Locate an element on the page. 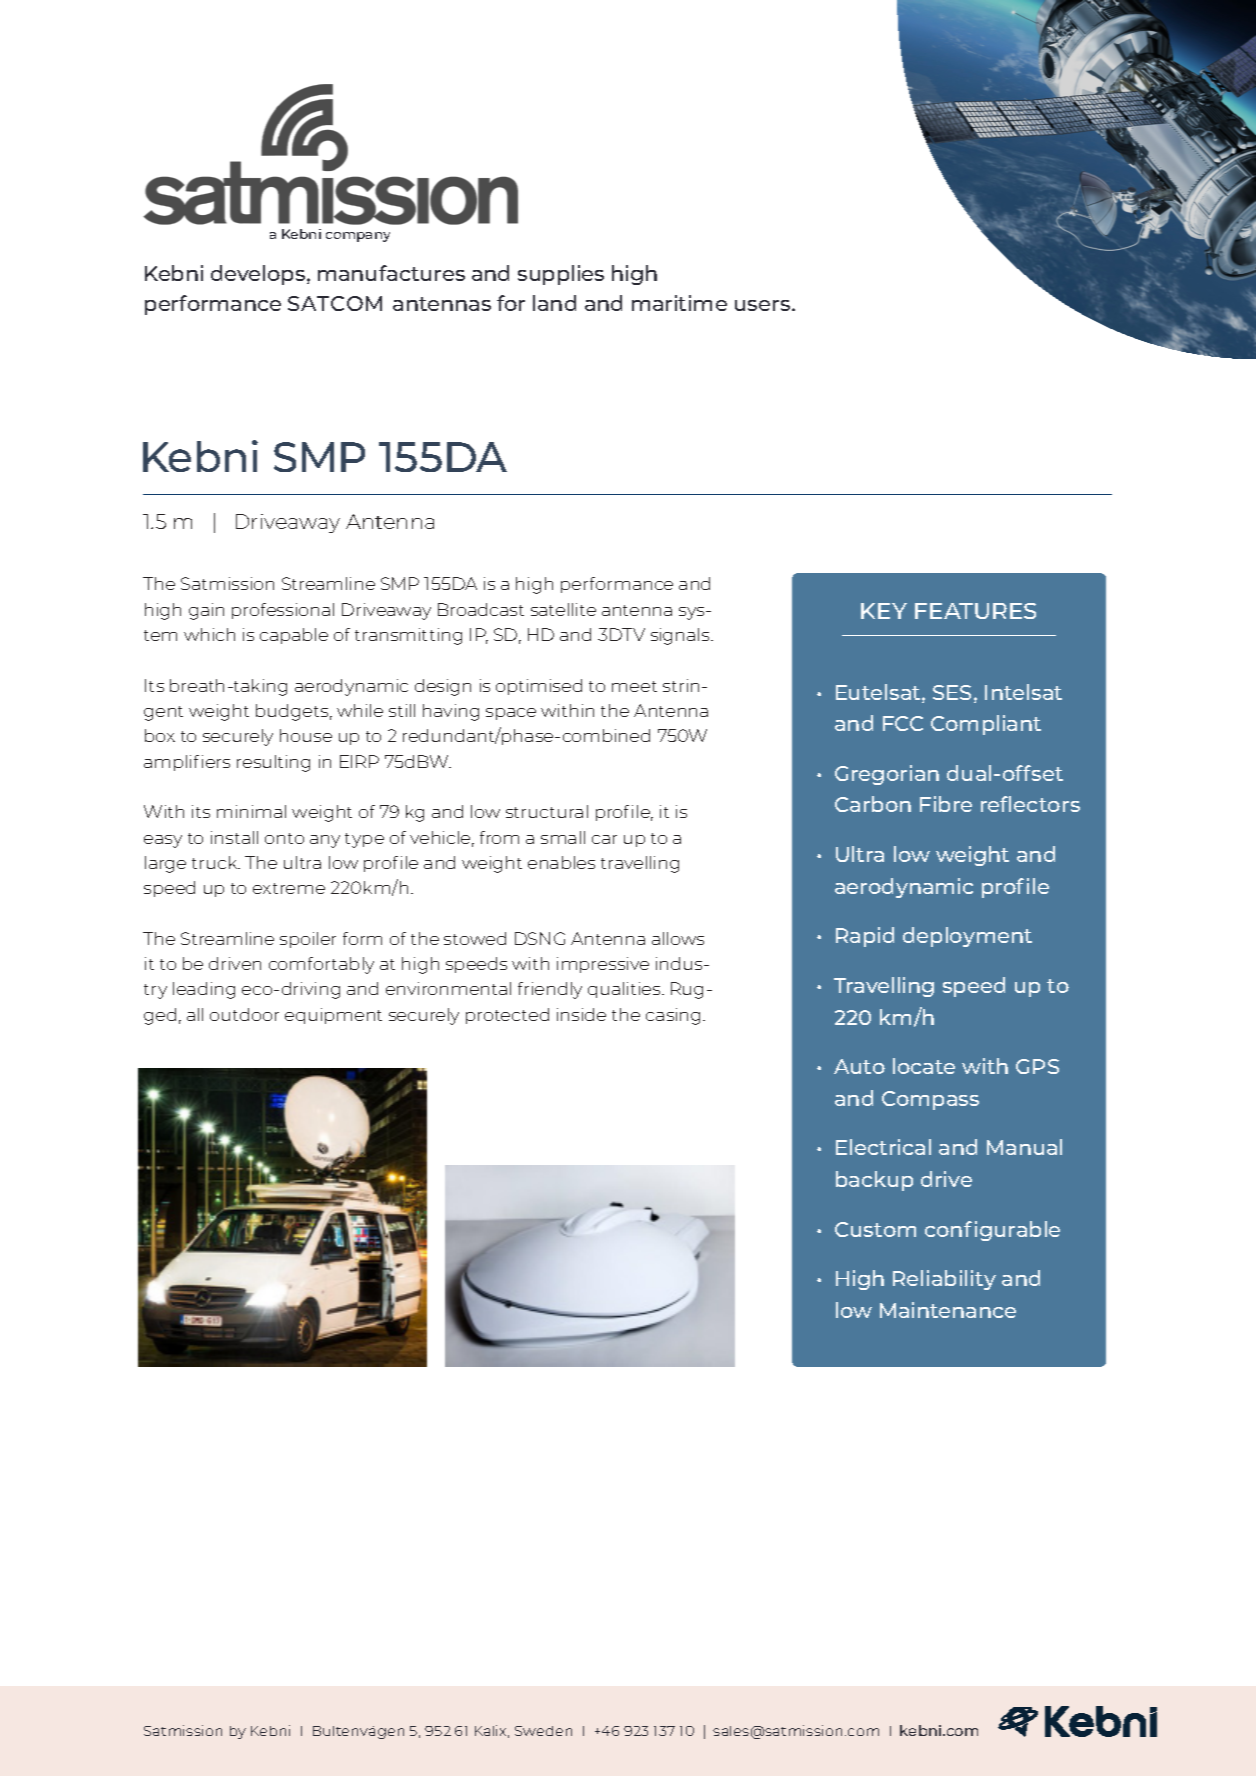  supplies is located at coordinates (561, 275).
